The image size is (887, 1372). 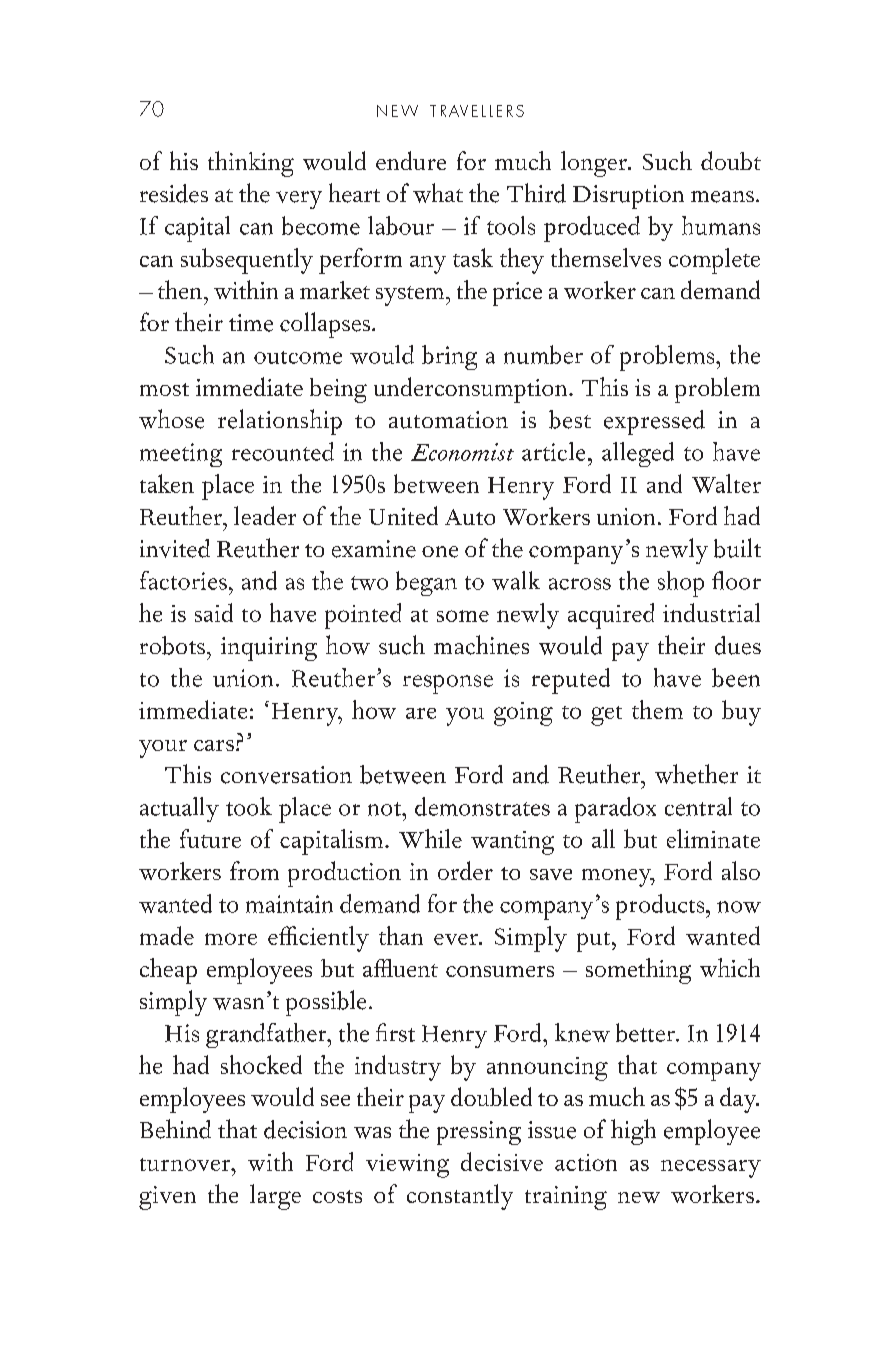 What do you see at coordinates (628, 197) in the image?
I see `Disruption` at bounding box center [628, 197].
